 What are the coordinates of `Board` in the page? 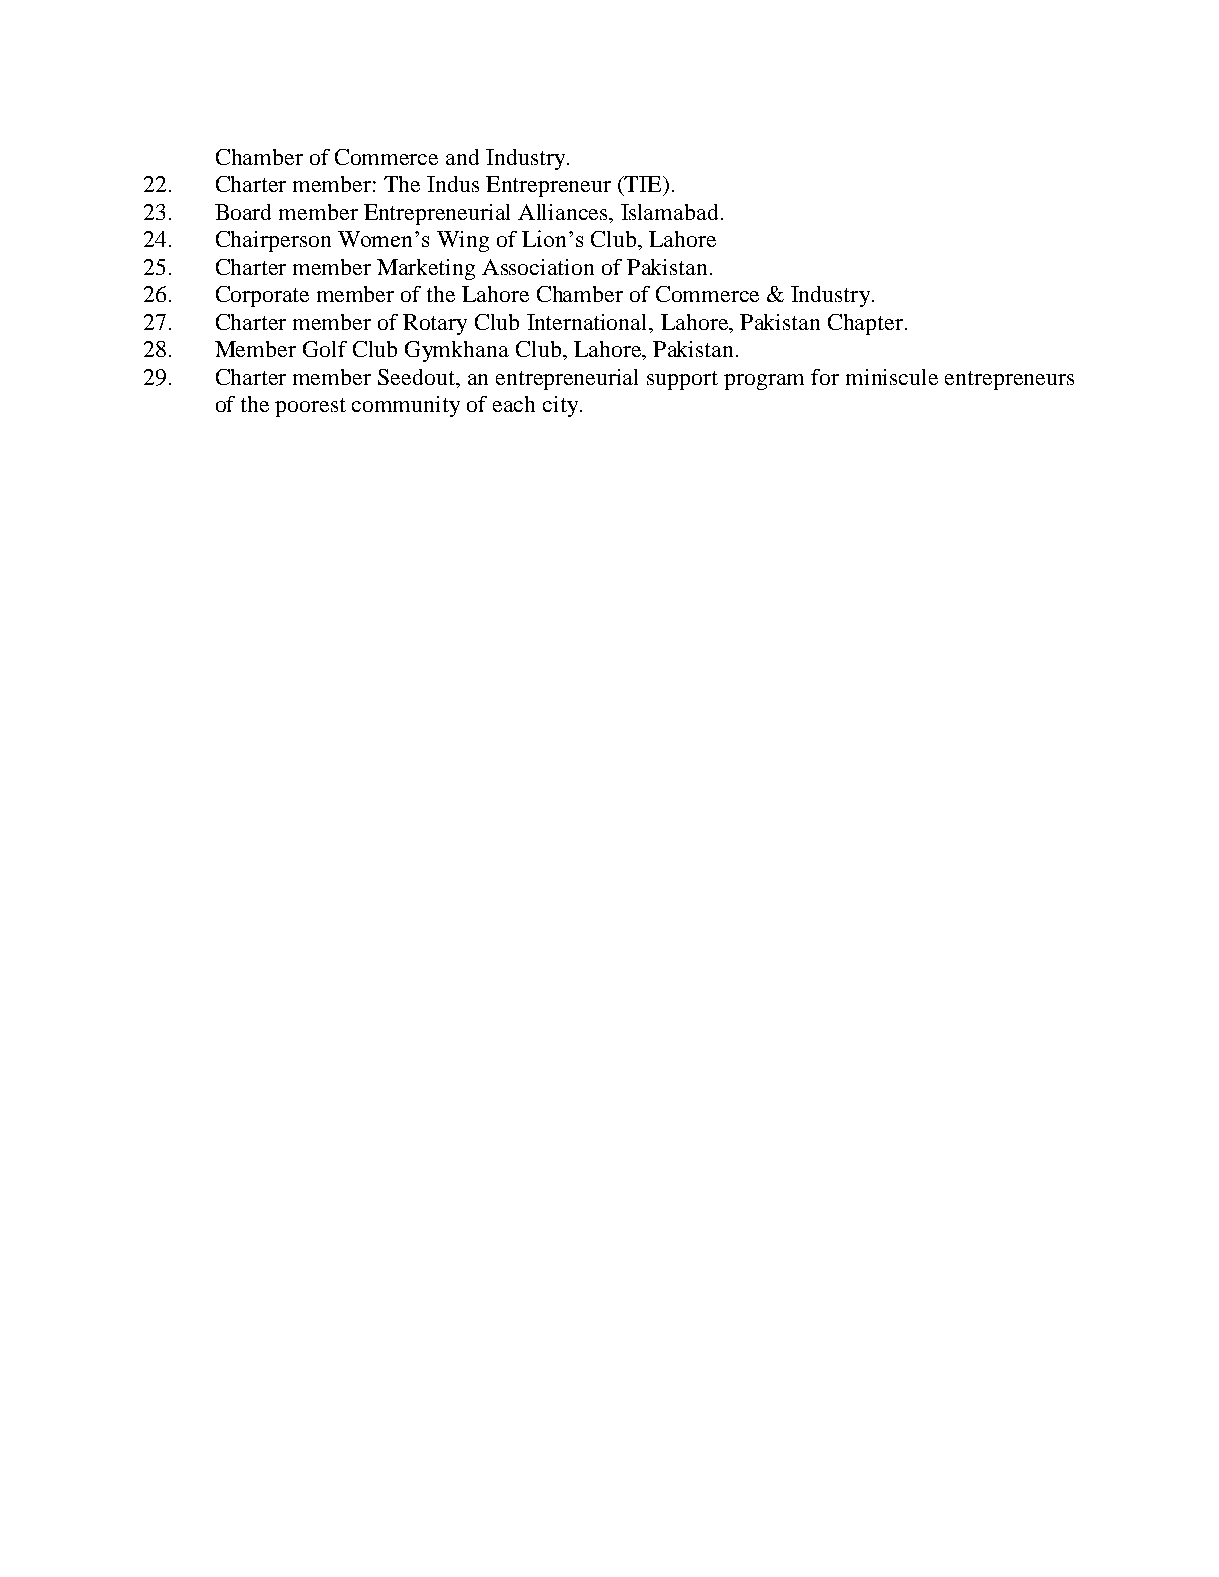 It's located at (243, 212).
